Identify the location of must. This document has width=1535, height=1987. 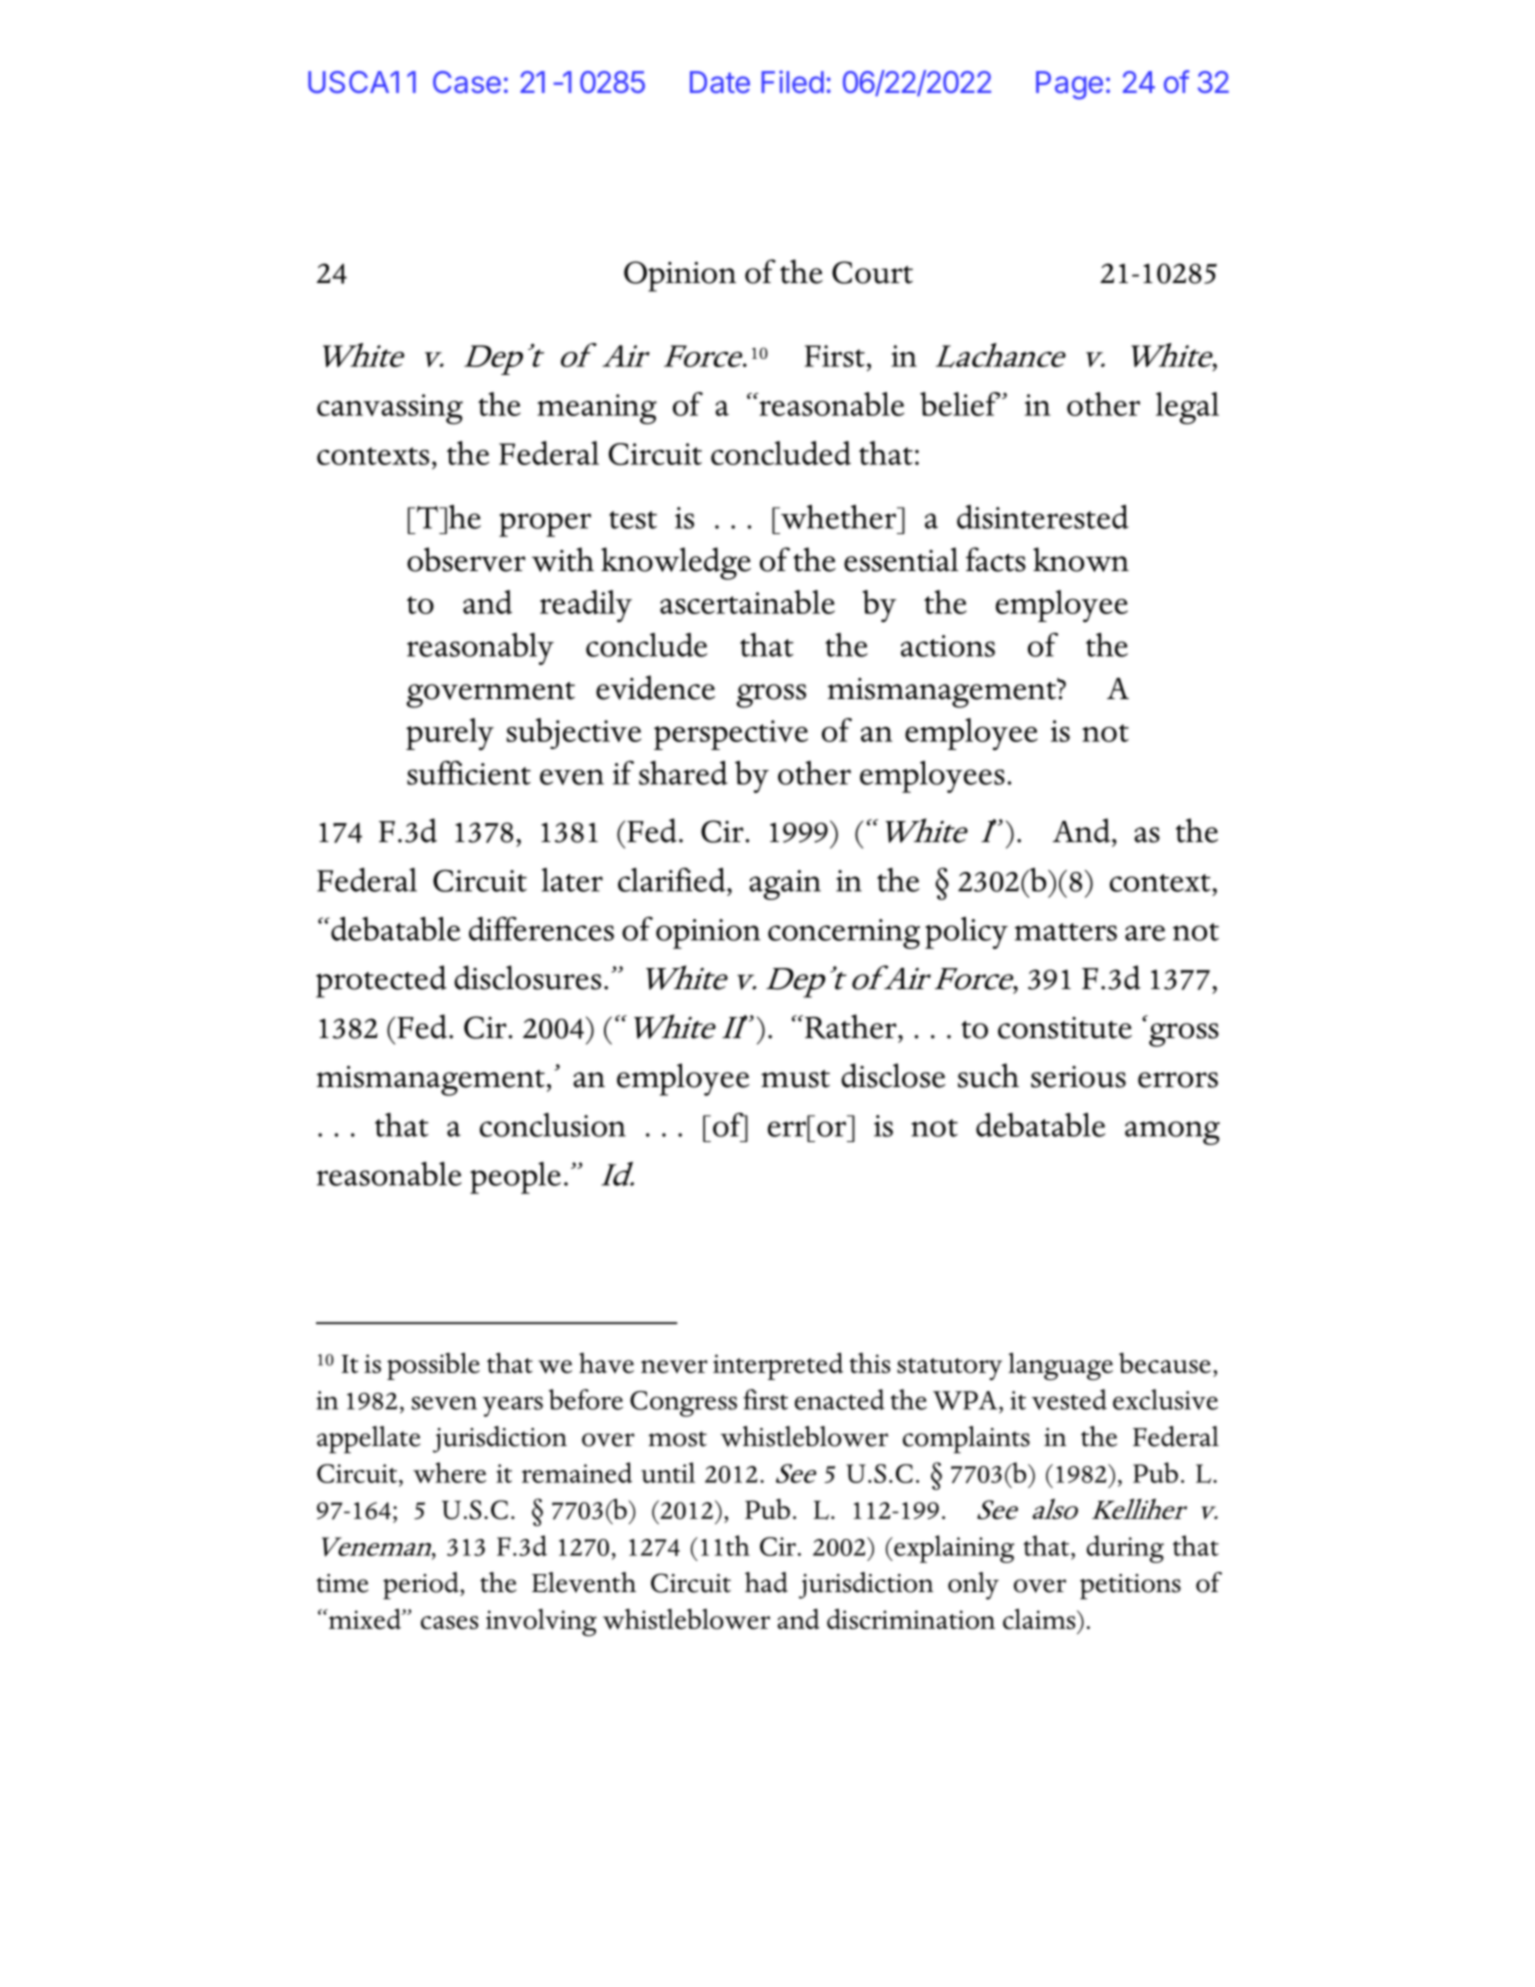
(795, 1079).
